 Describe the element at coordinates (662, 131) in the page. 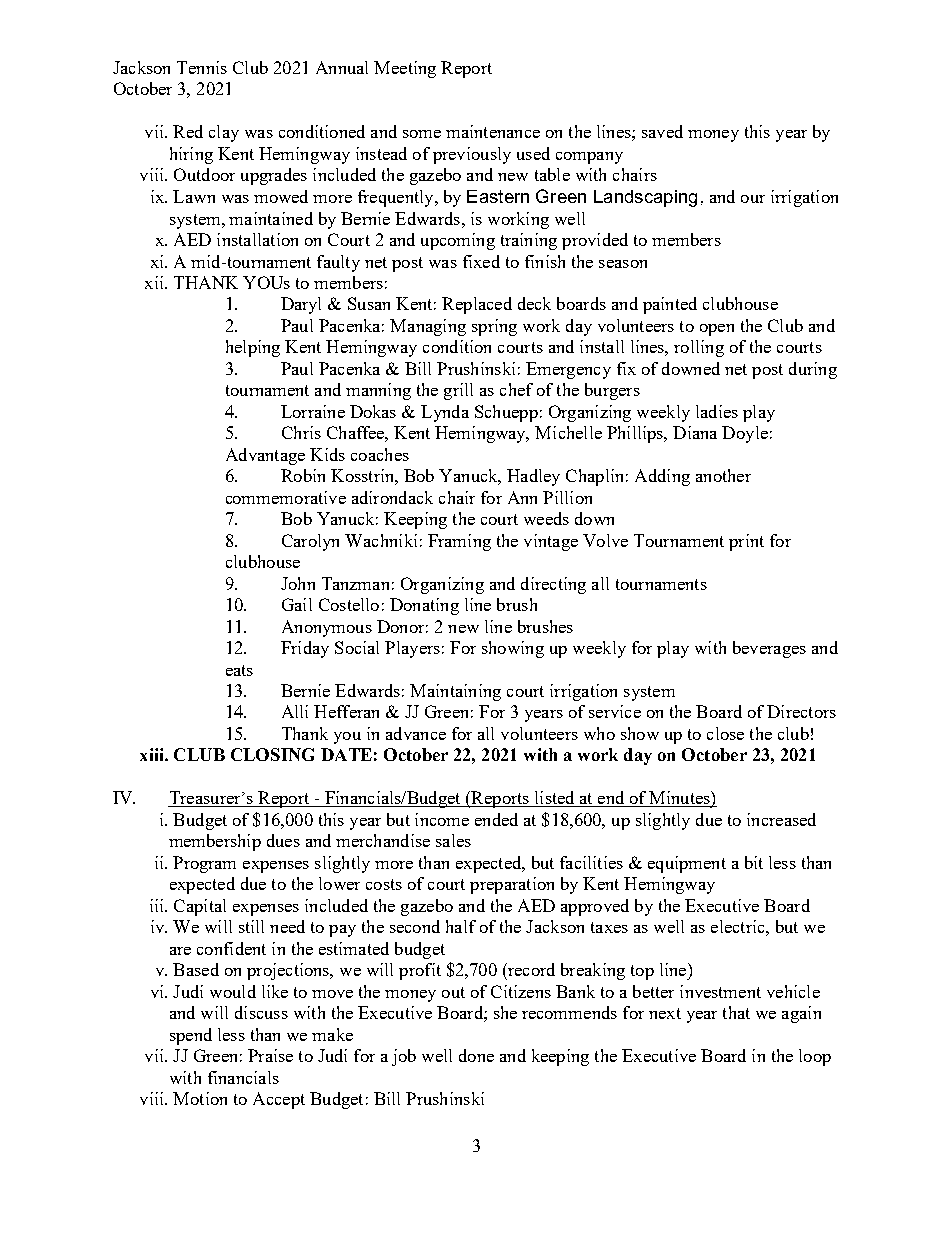

I see `saved` at that location.
